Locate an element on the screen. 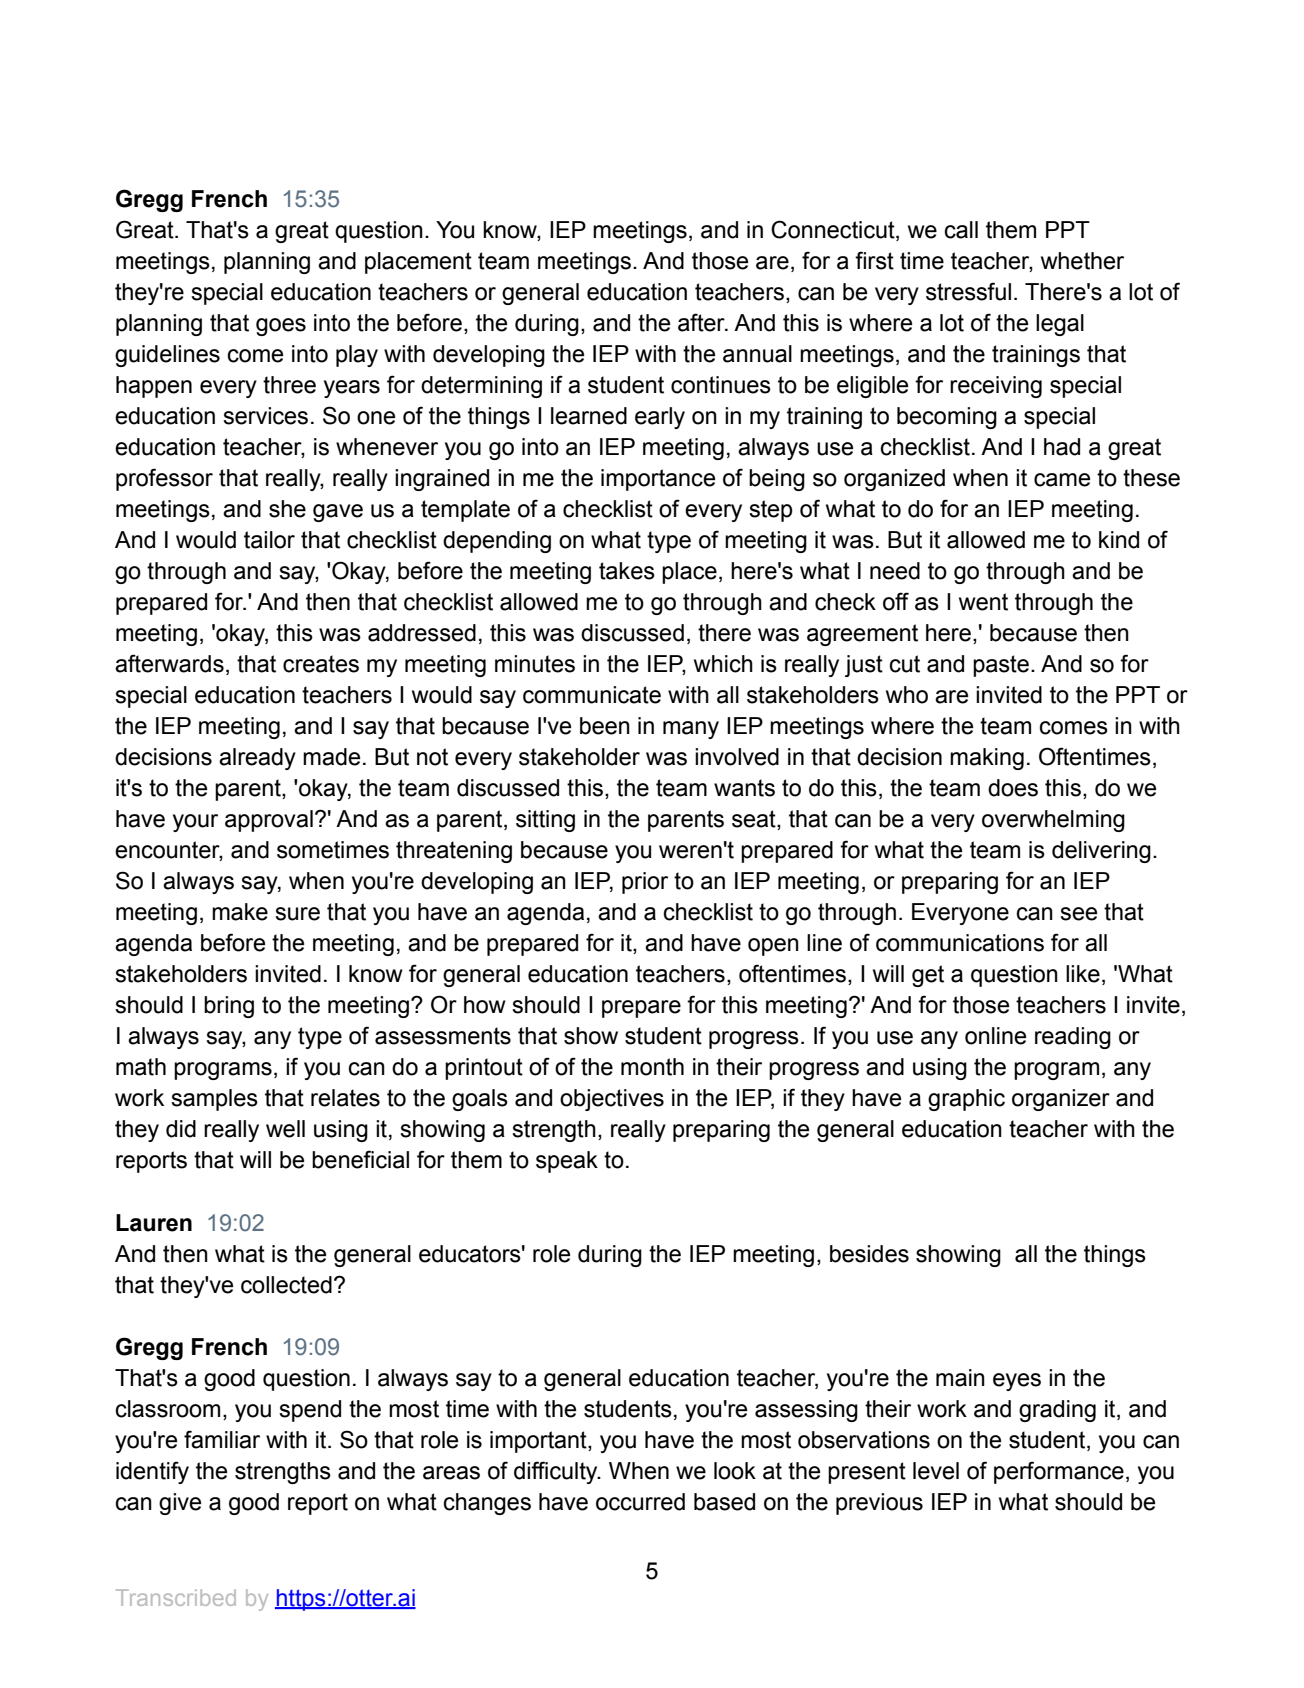 The height and width of the screenshot is (1688, 1304). Transcribed is located at coordinates (176, 1597).
